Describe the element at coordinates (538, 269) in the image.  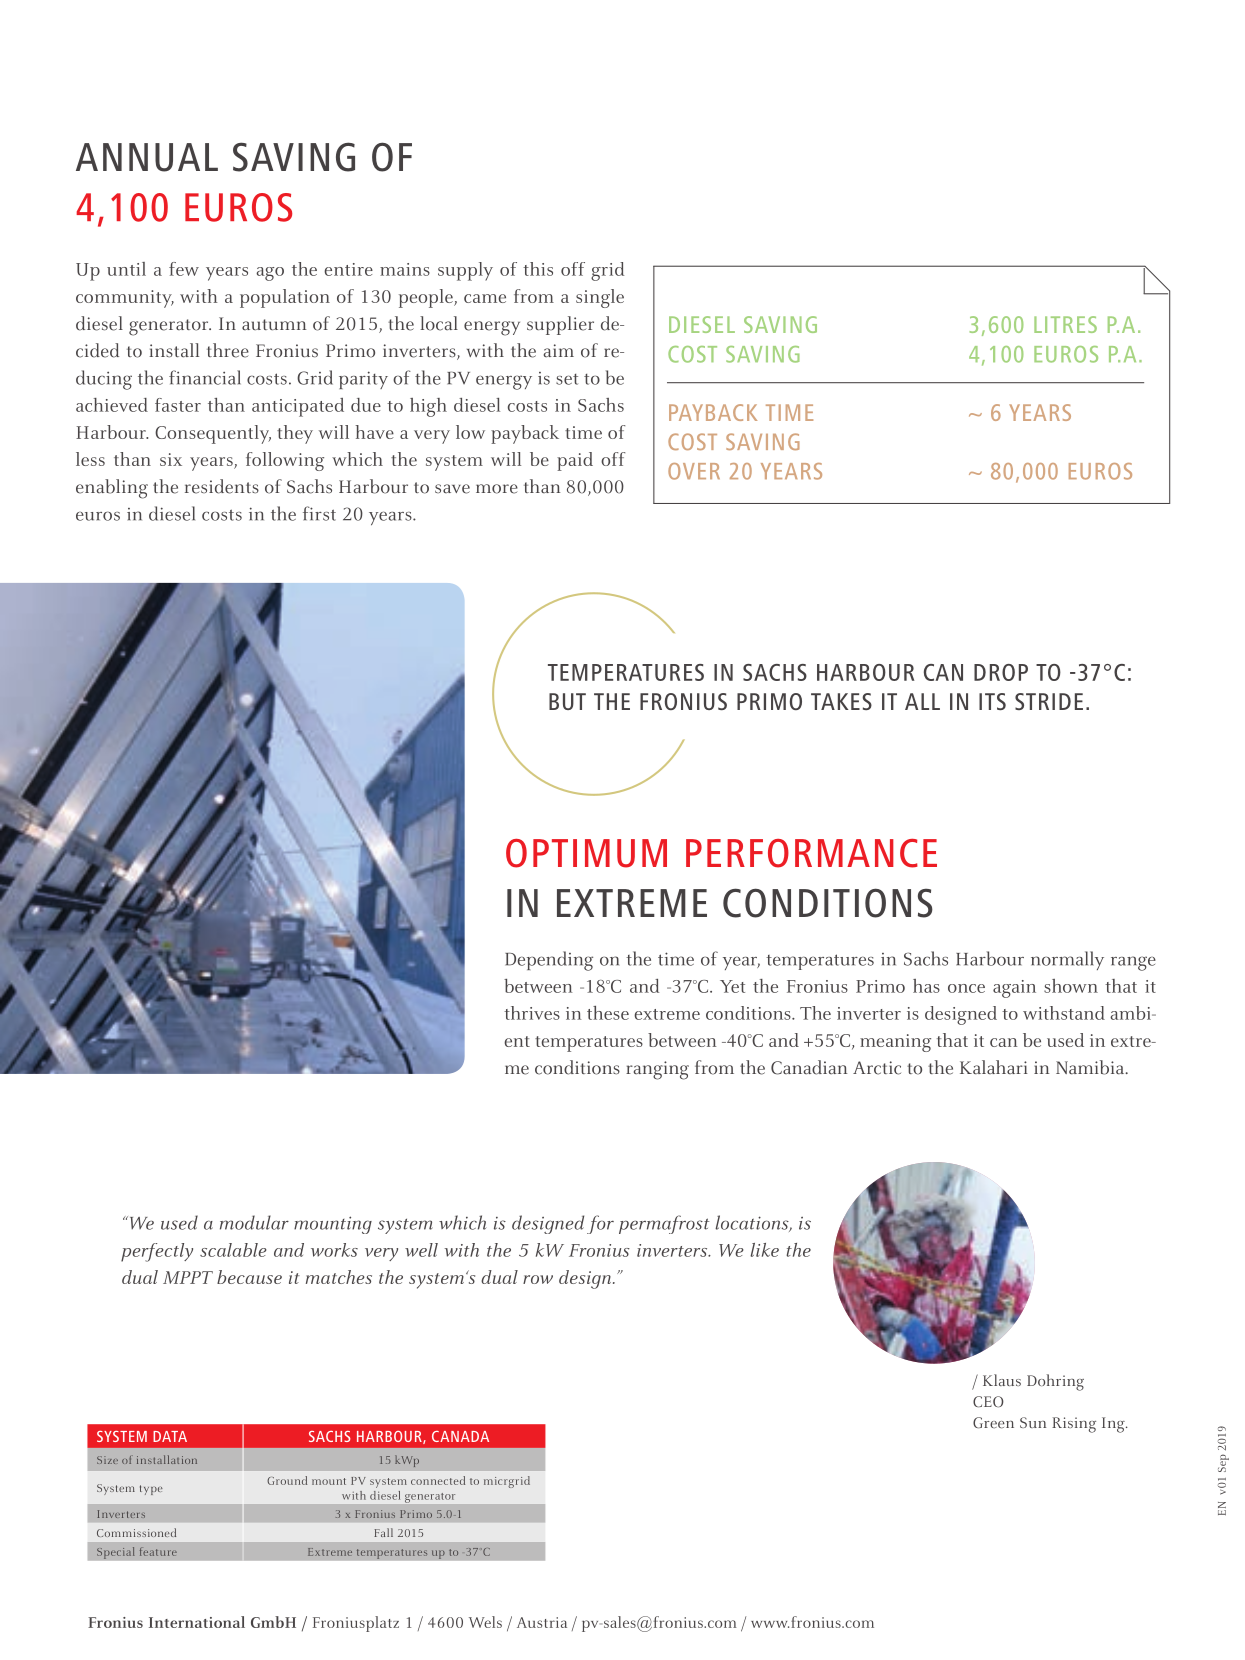
I see `this` at that location.
